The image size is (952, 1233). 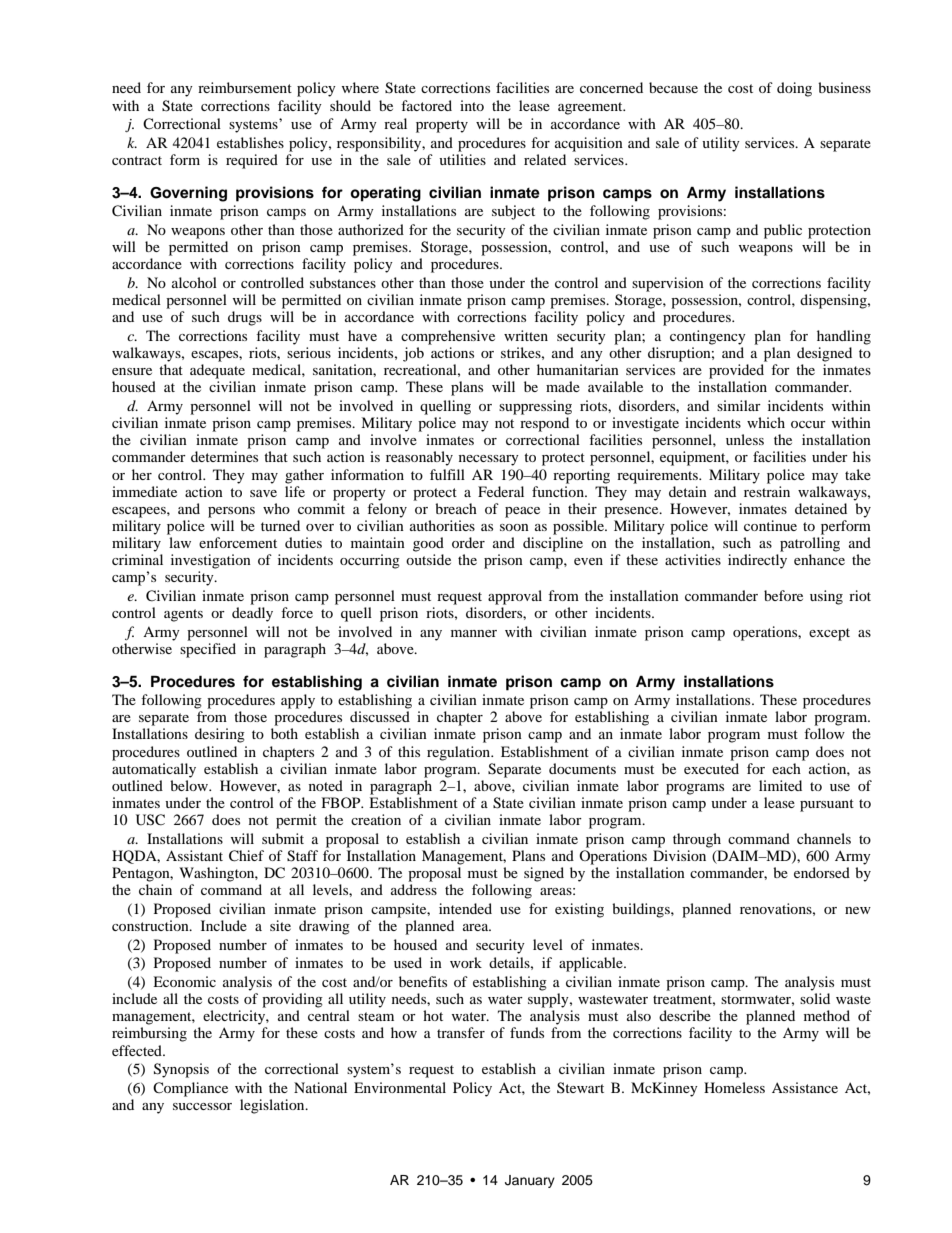 I want to click on into, so click(x=472, y=105).
